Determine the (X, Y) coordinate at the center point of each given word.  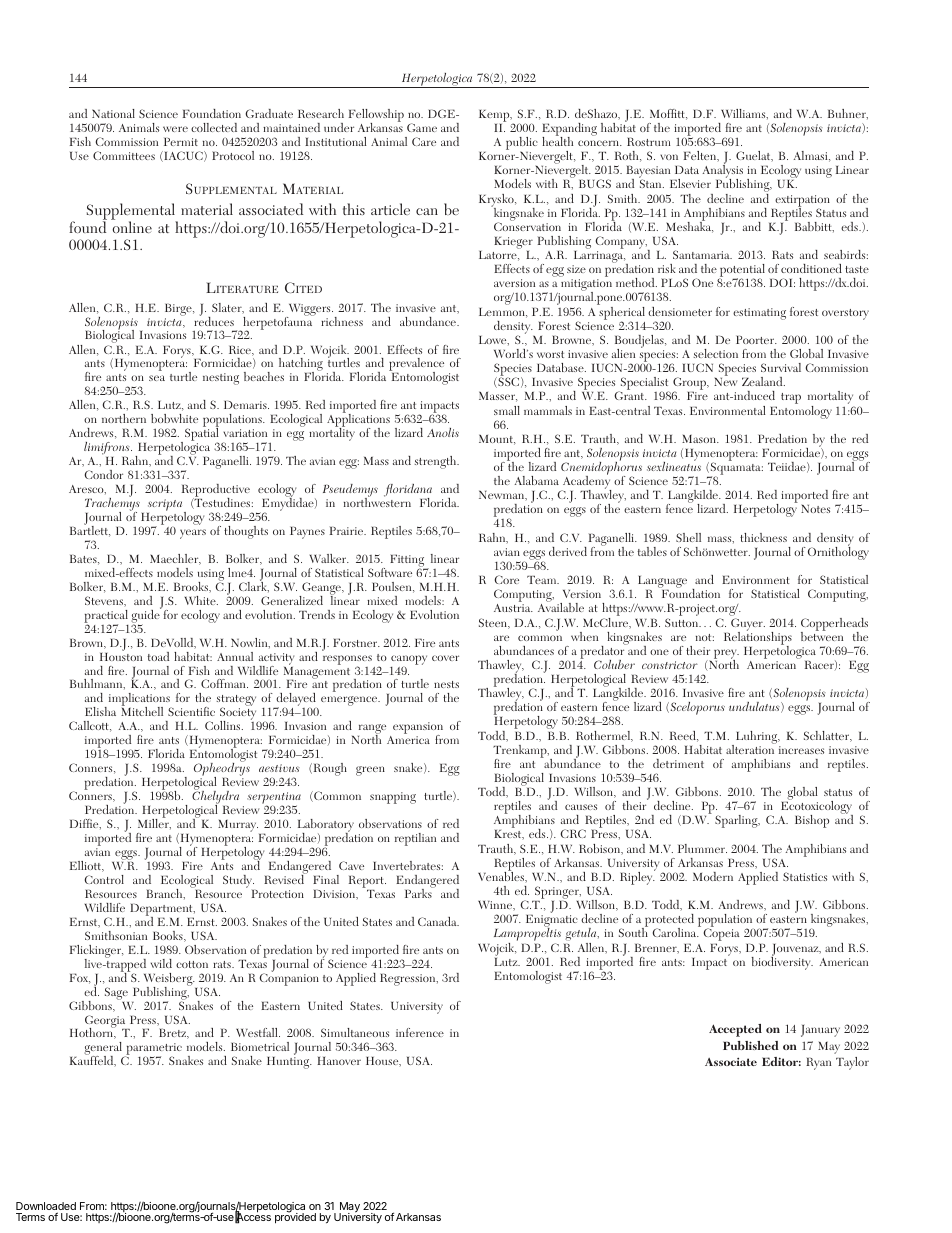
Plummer (702, 848)
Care (424, 141)
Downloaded (46, 1207)
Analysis (723, 172)
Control (104, 879)
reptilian (415, 839)
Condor (104, 474)
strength (436, 462)
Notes (815, 508)
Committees (124, 155)
